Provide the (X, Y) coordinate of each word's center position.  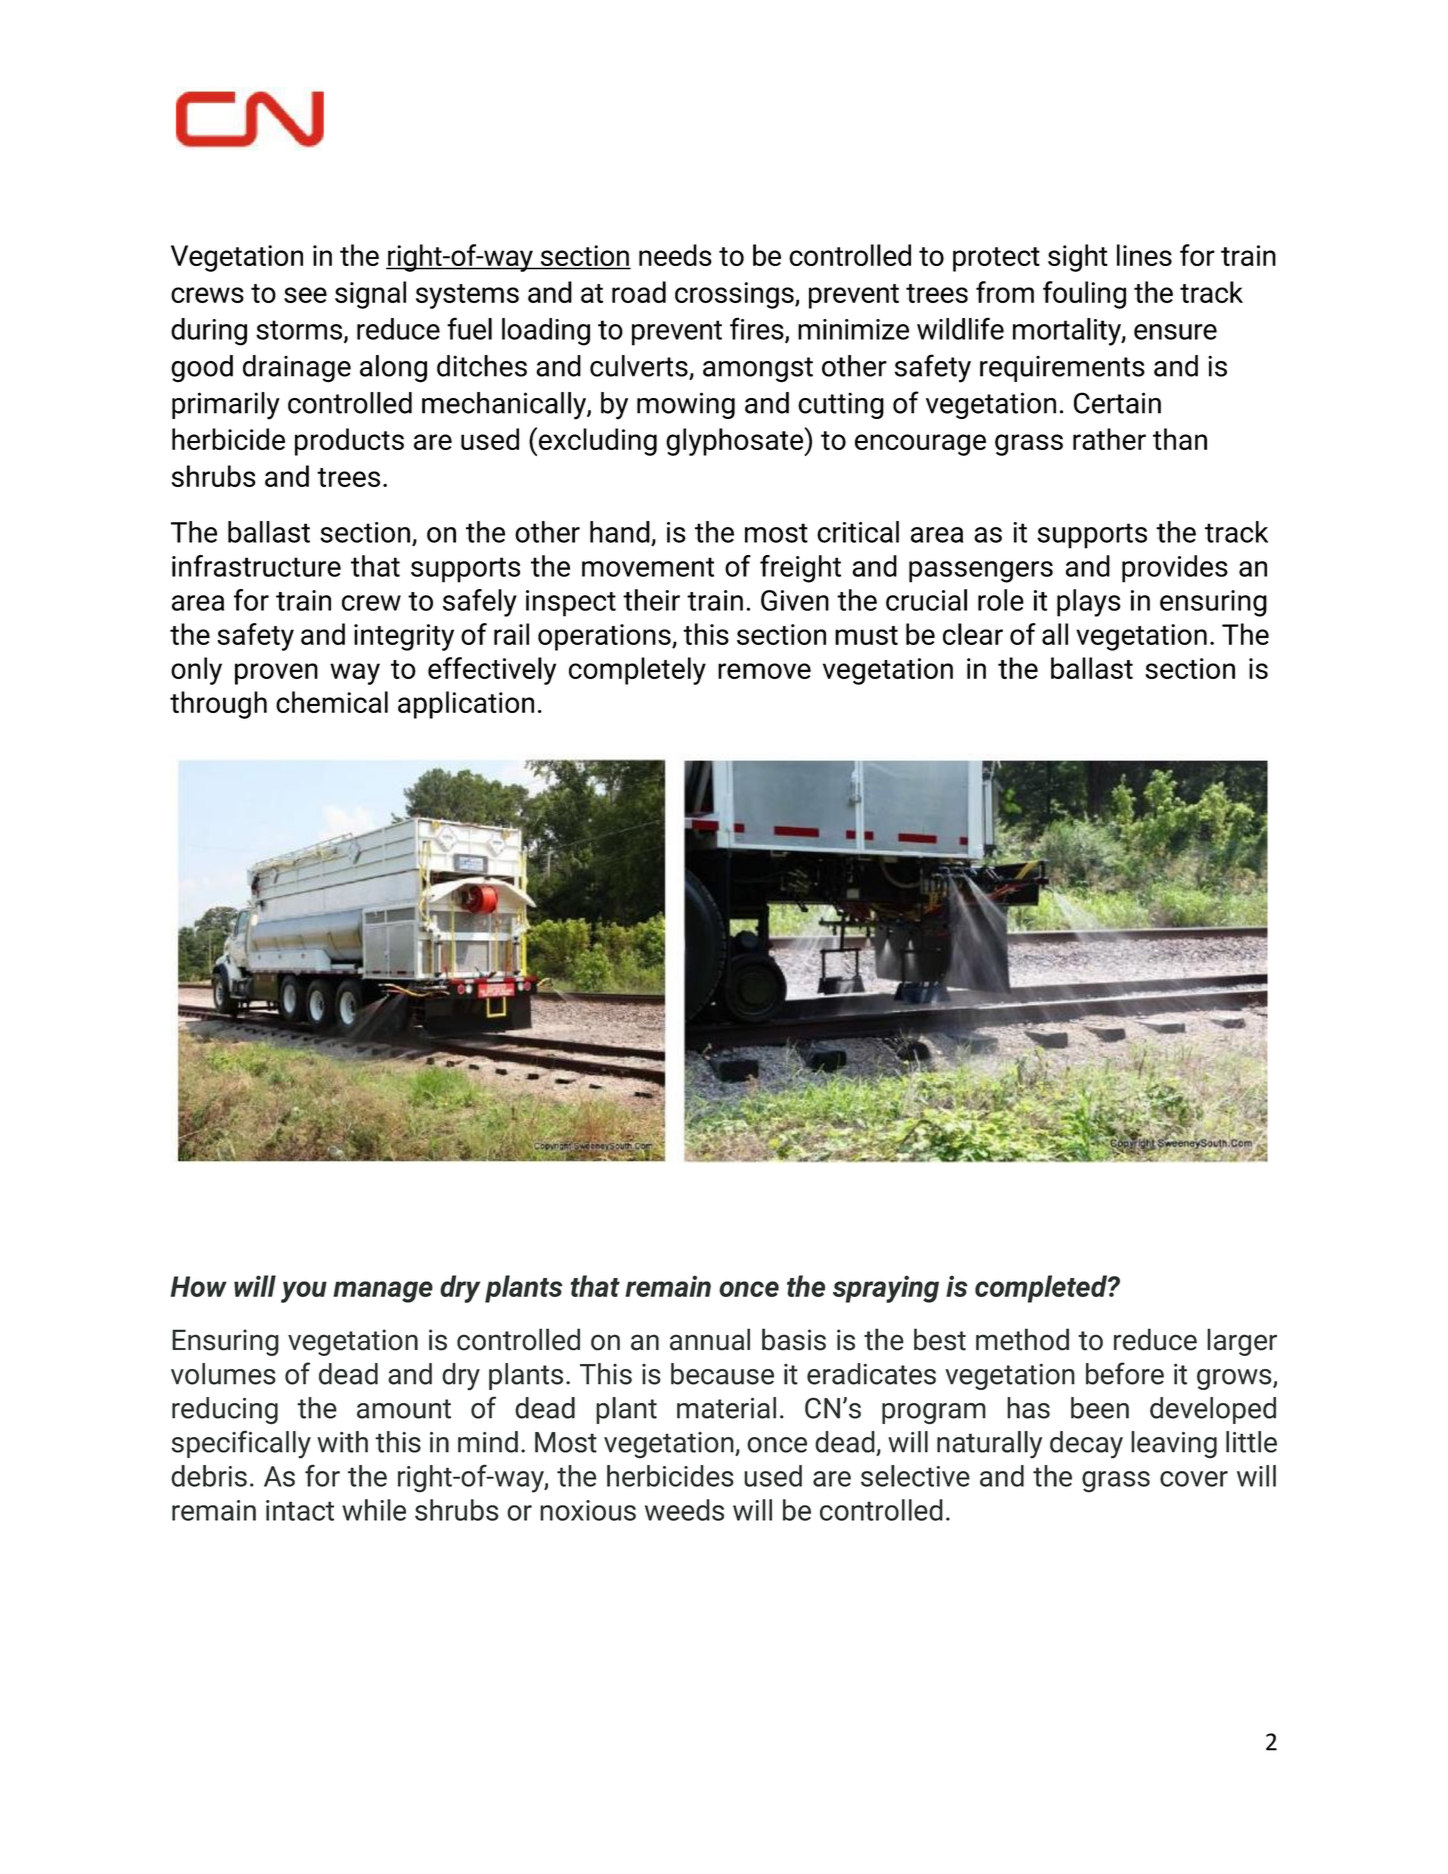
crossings (735, 295)
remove (764, 671)
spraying (886, 1289)
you (304, 1292)
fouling (1084, 295)
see (305, 295)
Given (795, 600)
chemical (332, 702)
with (342, 1442)
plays (1089, 603)
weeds (684, 1510)
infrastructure (256, 566)
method (1022, 1339)
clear (973, 634)
